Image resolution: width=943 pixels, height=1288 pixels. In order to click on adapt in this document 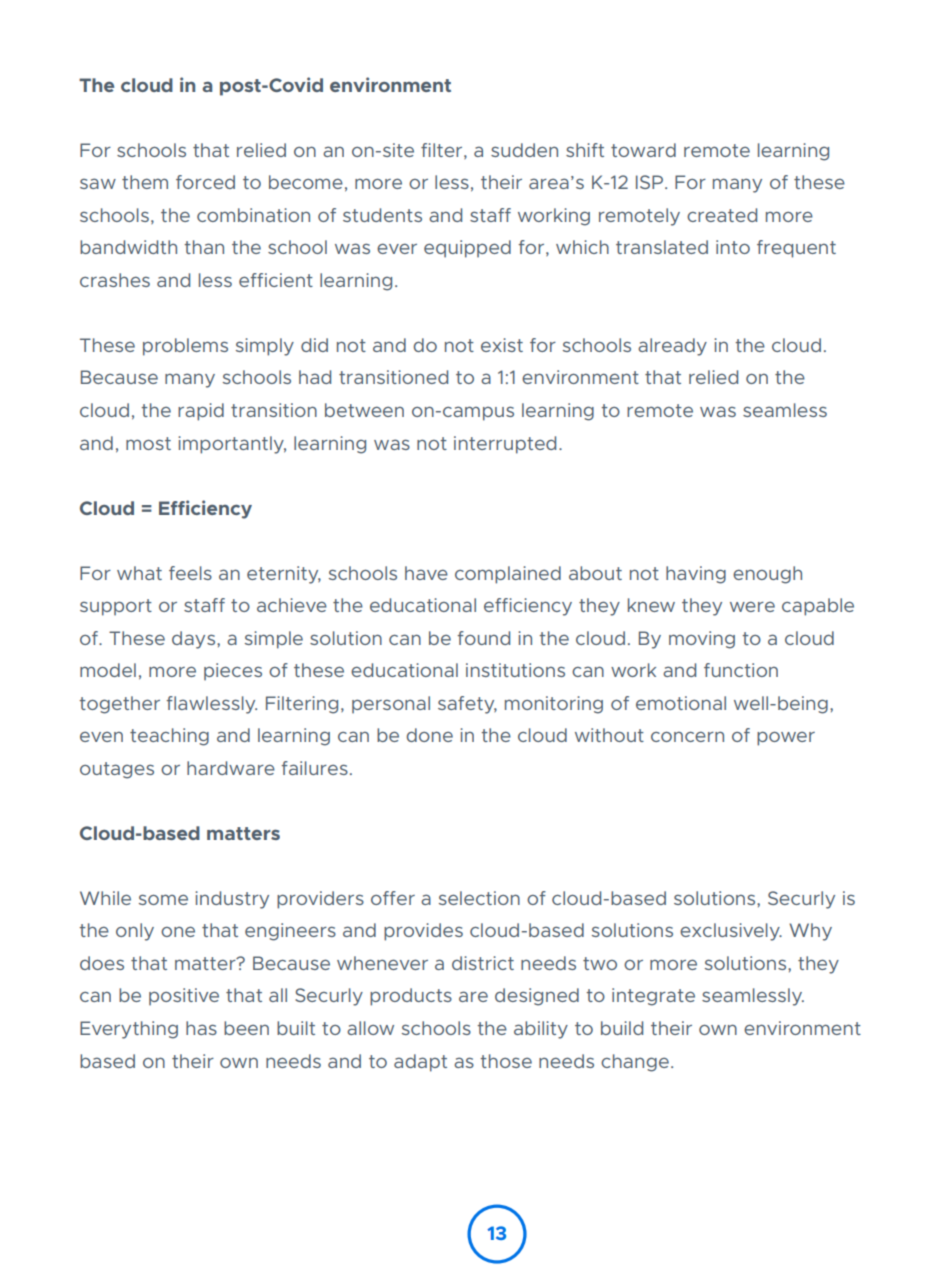, I will do `click(420, 1063)`.
